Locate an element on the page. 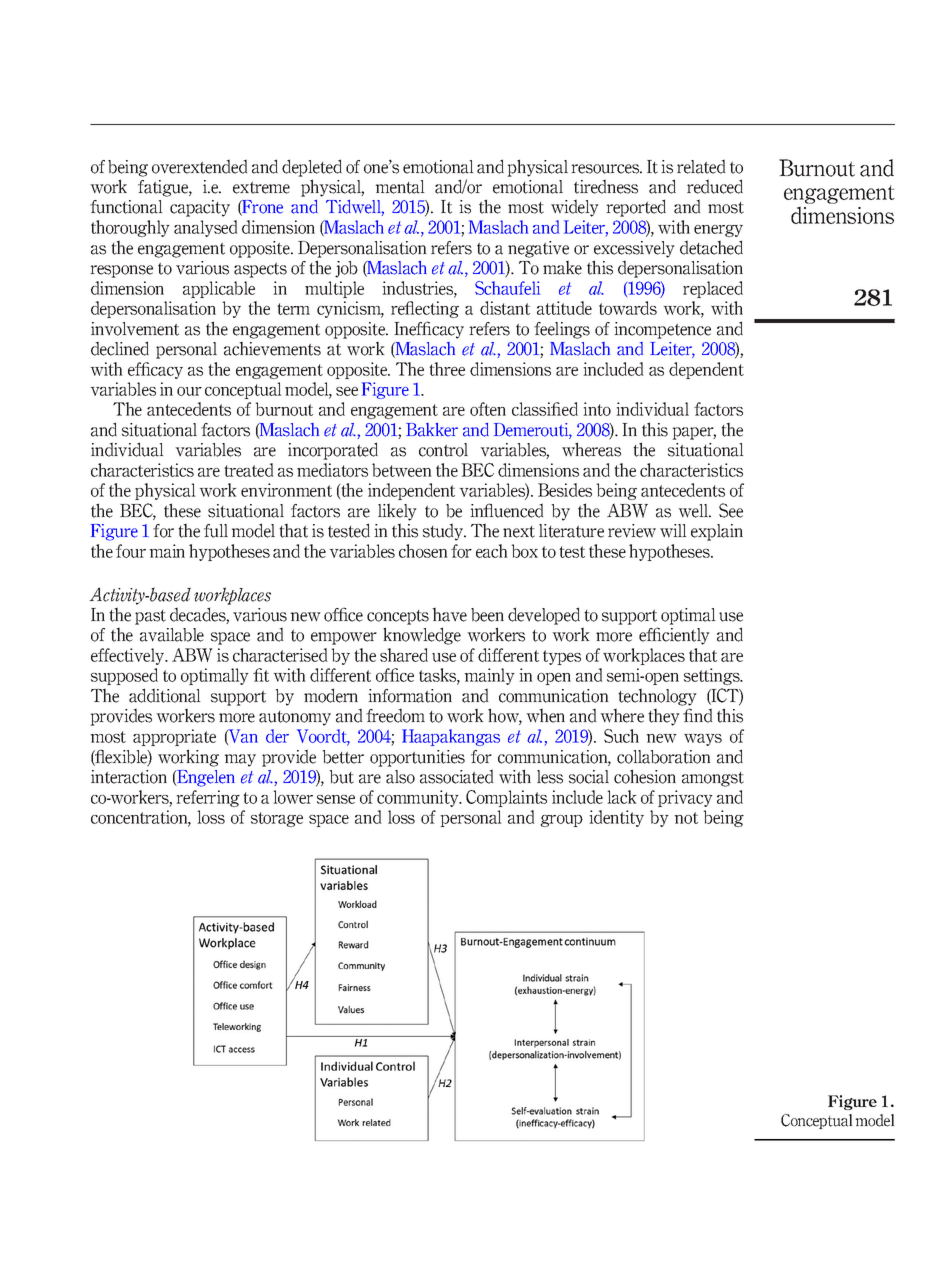 The image size is (933, 1288). lack is located at coordinates (622, 797).
